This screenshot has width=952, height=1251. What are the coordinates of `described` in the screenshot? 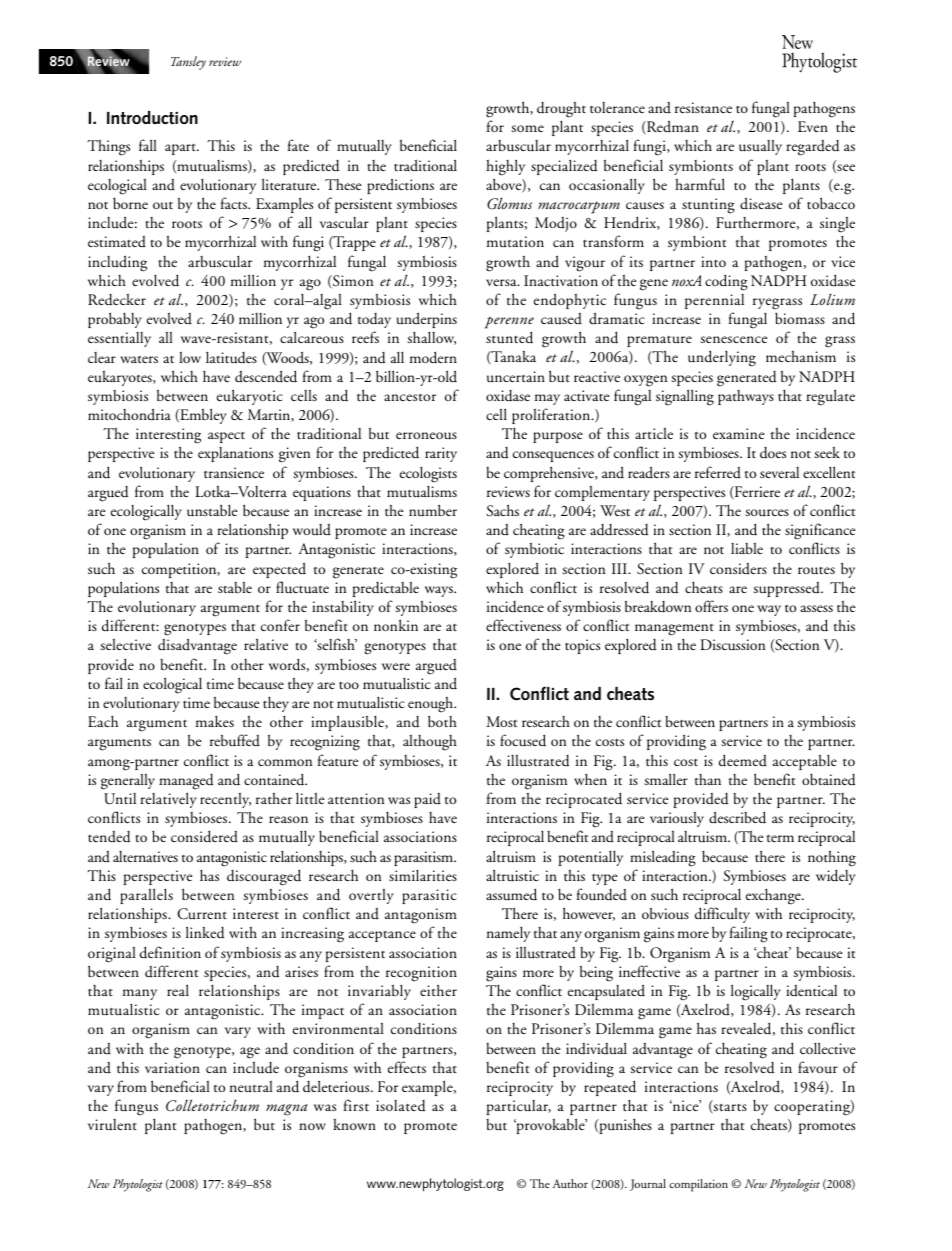 It's located at (737, 817).
